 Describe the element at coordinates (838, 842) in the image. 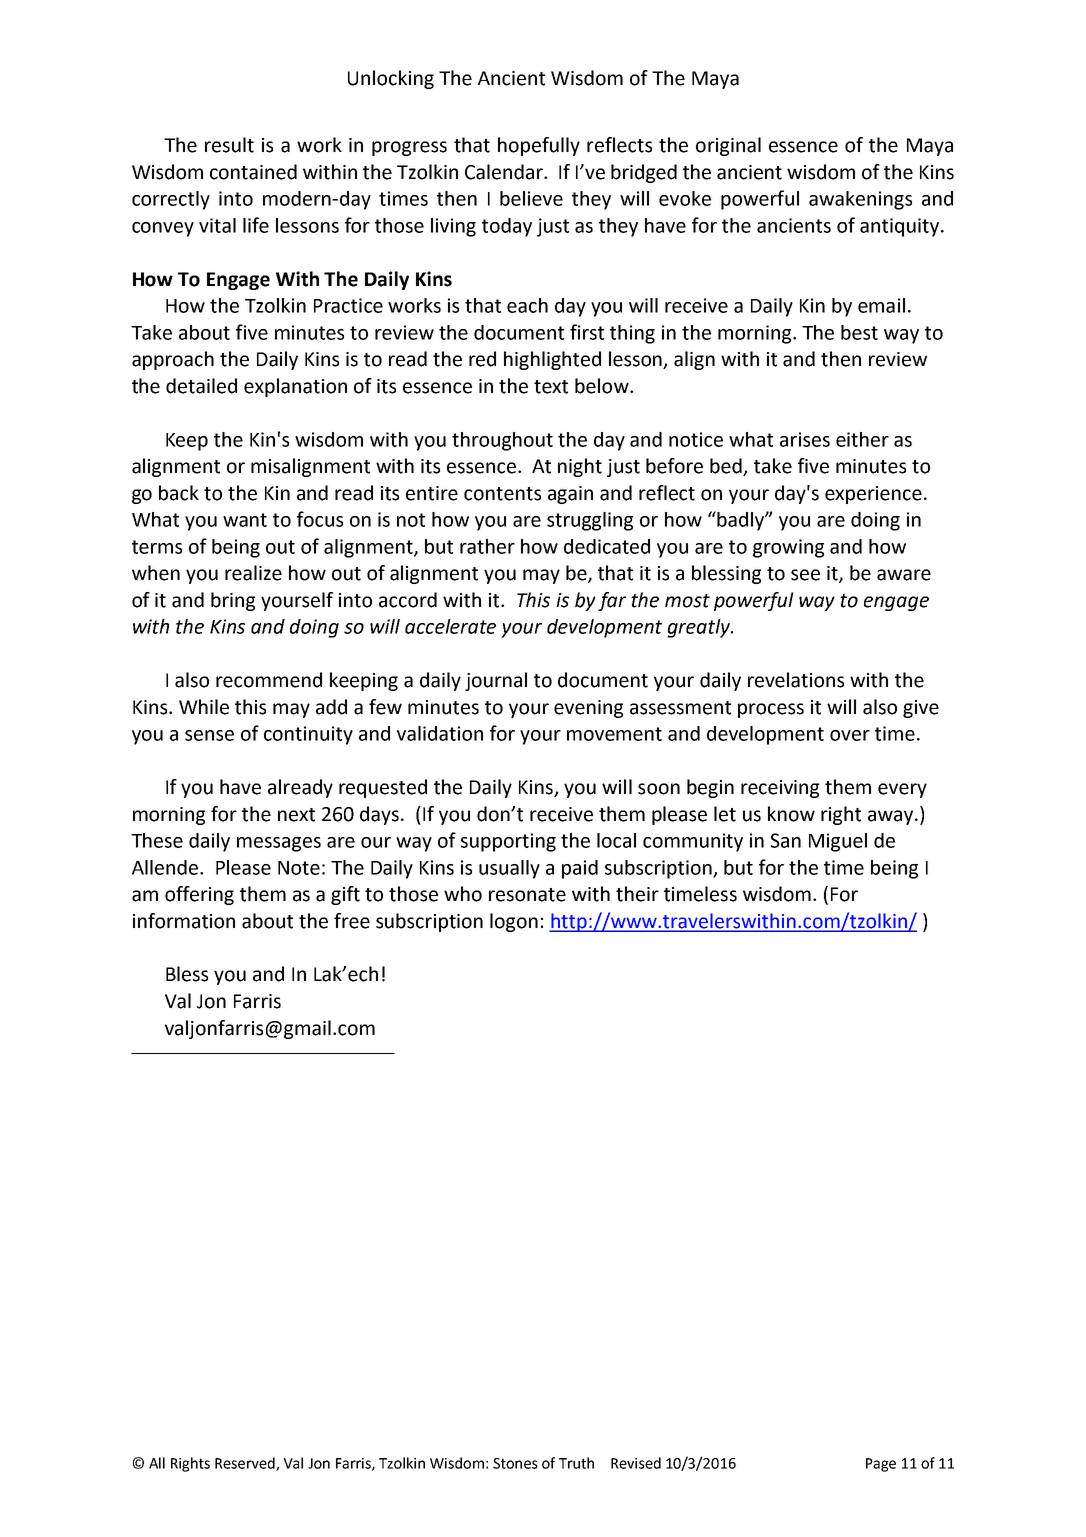

I see `Miguel` at that location.
